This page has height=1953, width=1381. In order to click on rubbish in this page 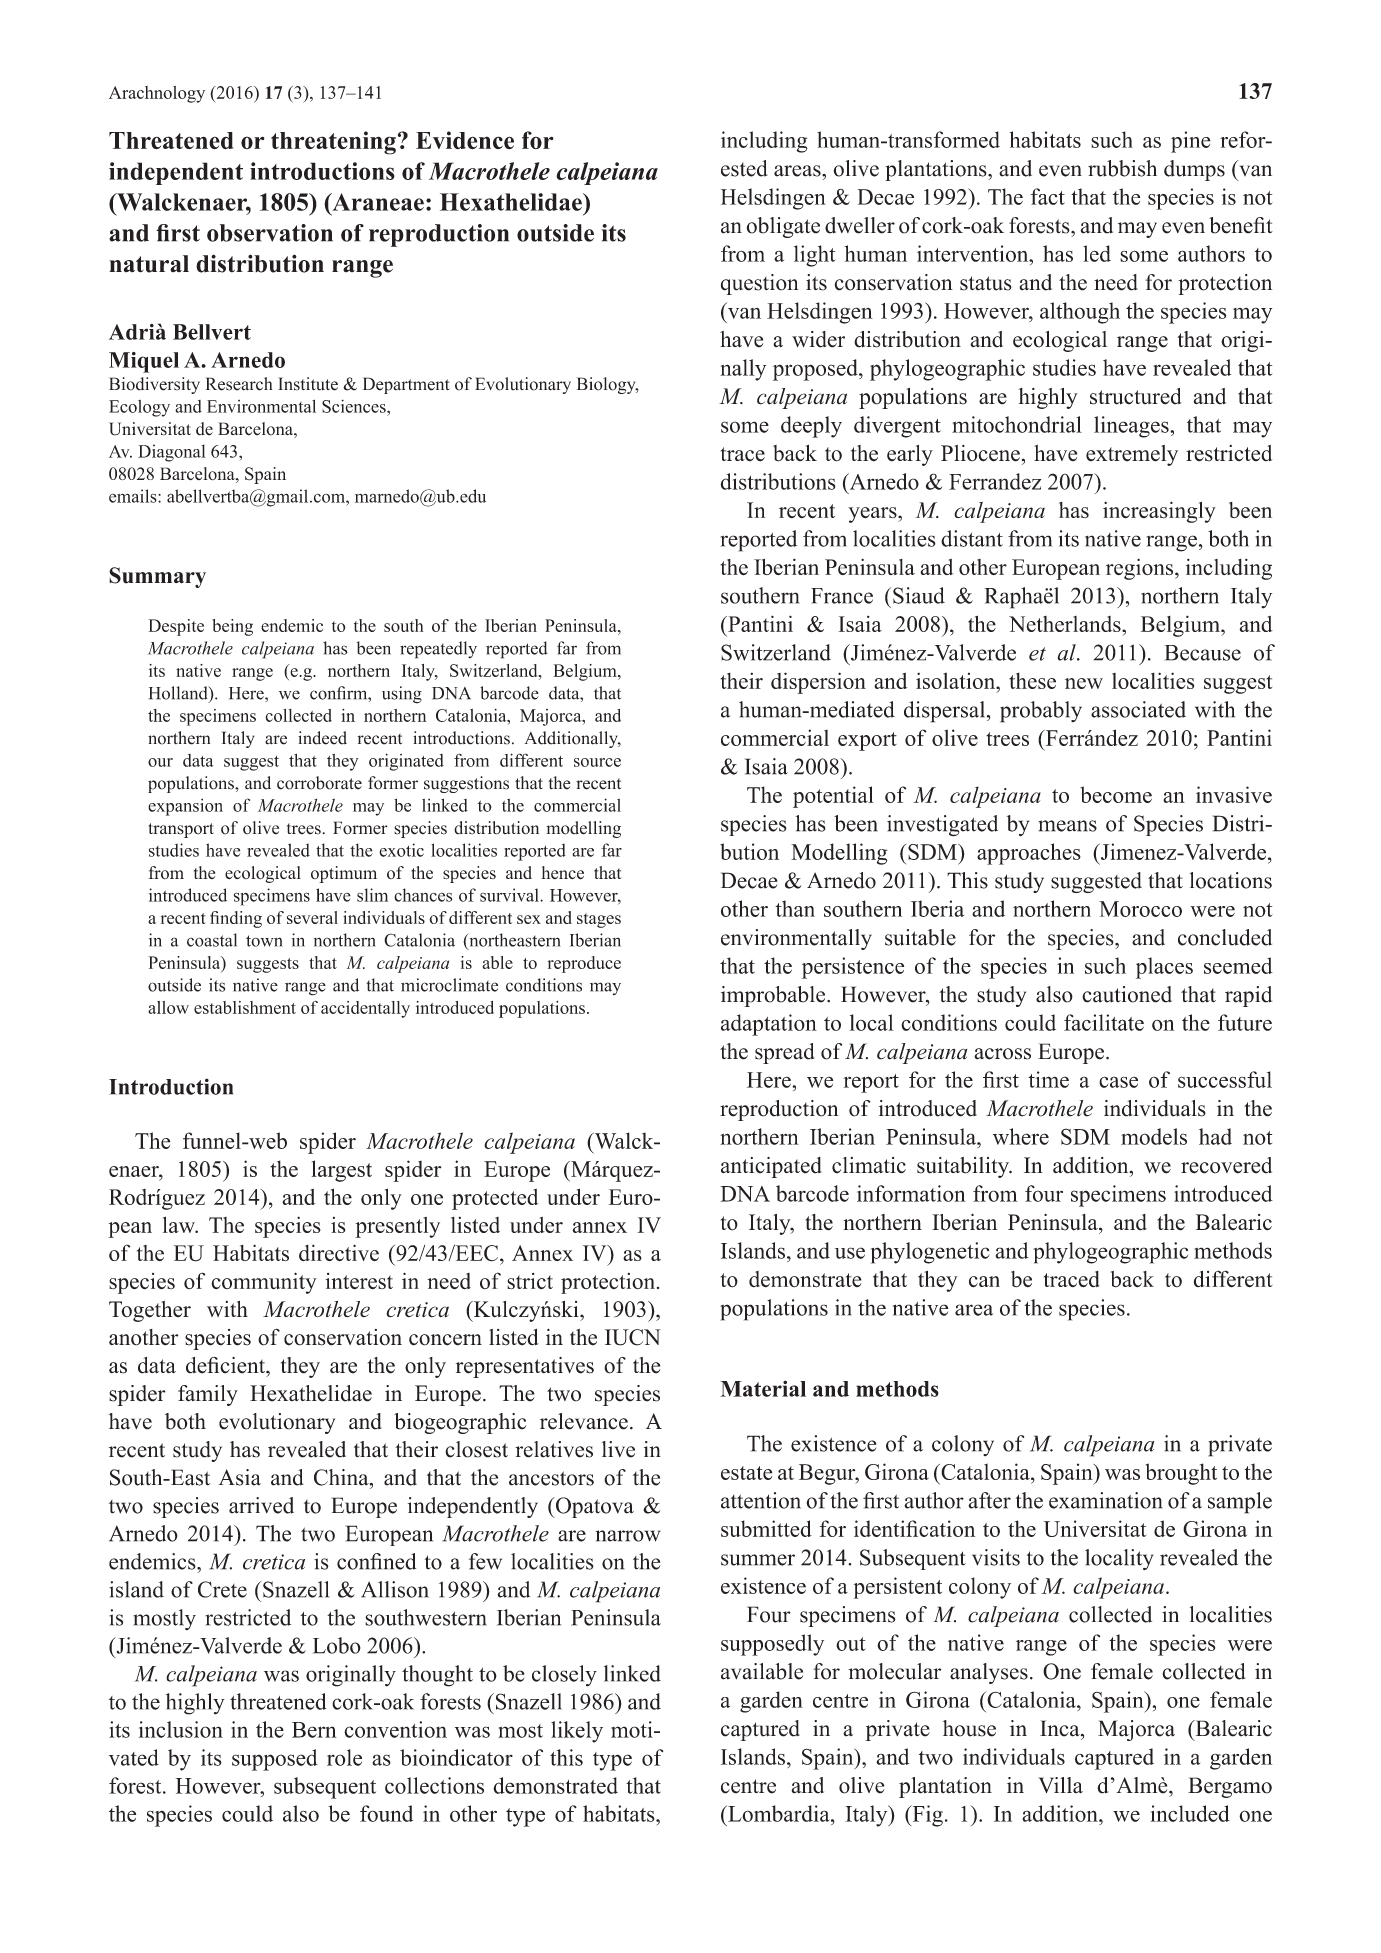, I will do `click(1122, 168)`.
